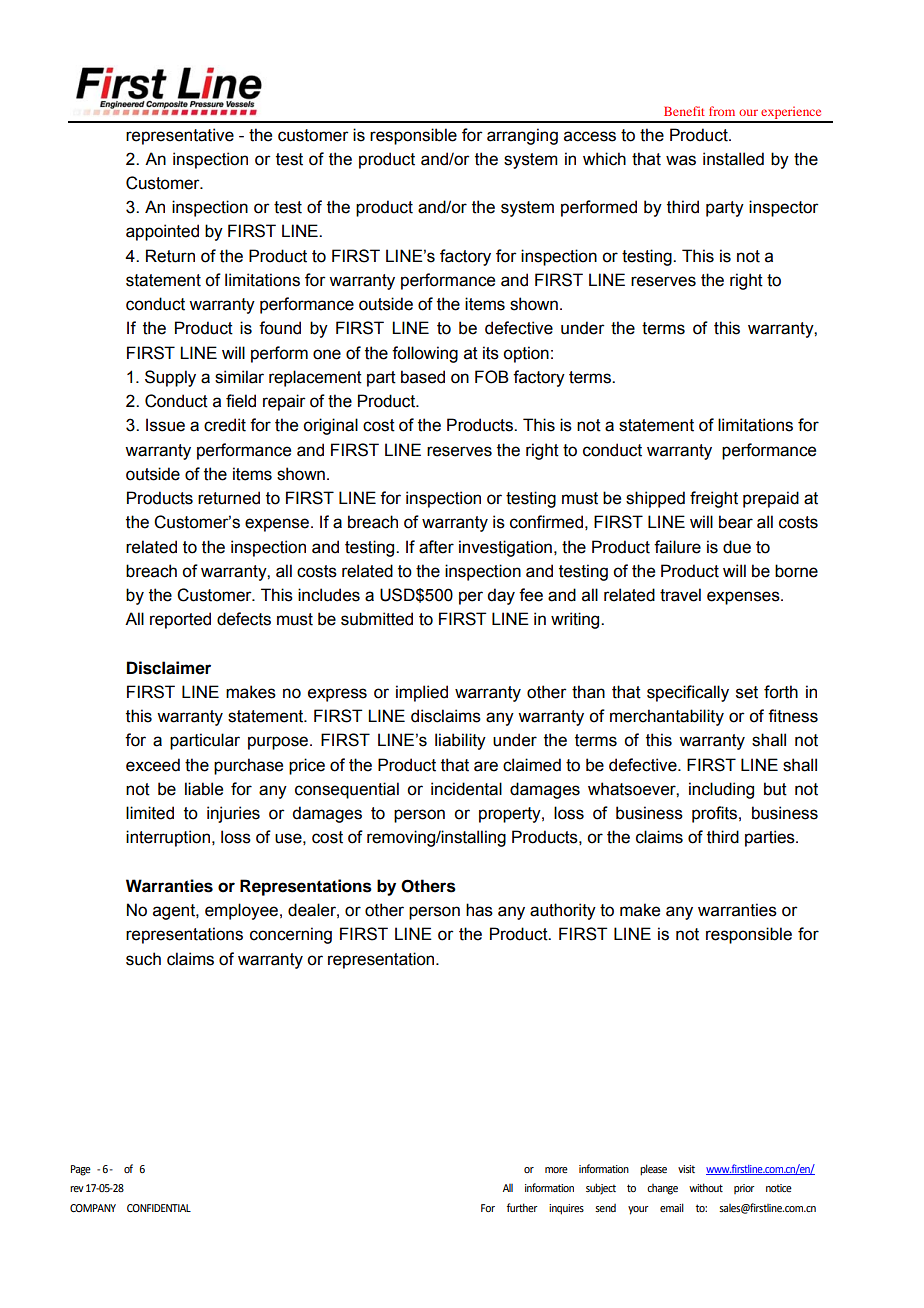  I want to click on arranging, so click(522, 136).
